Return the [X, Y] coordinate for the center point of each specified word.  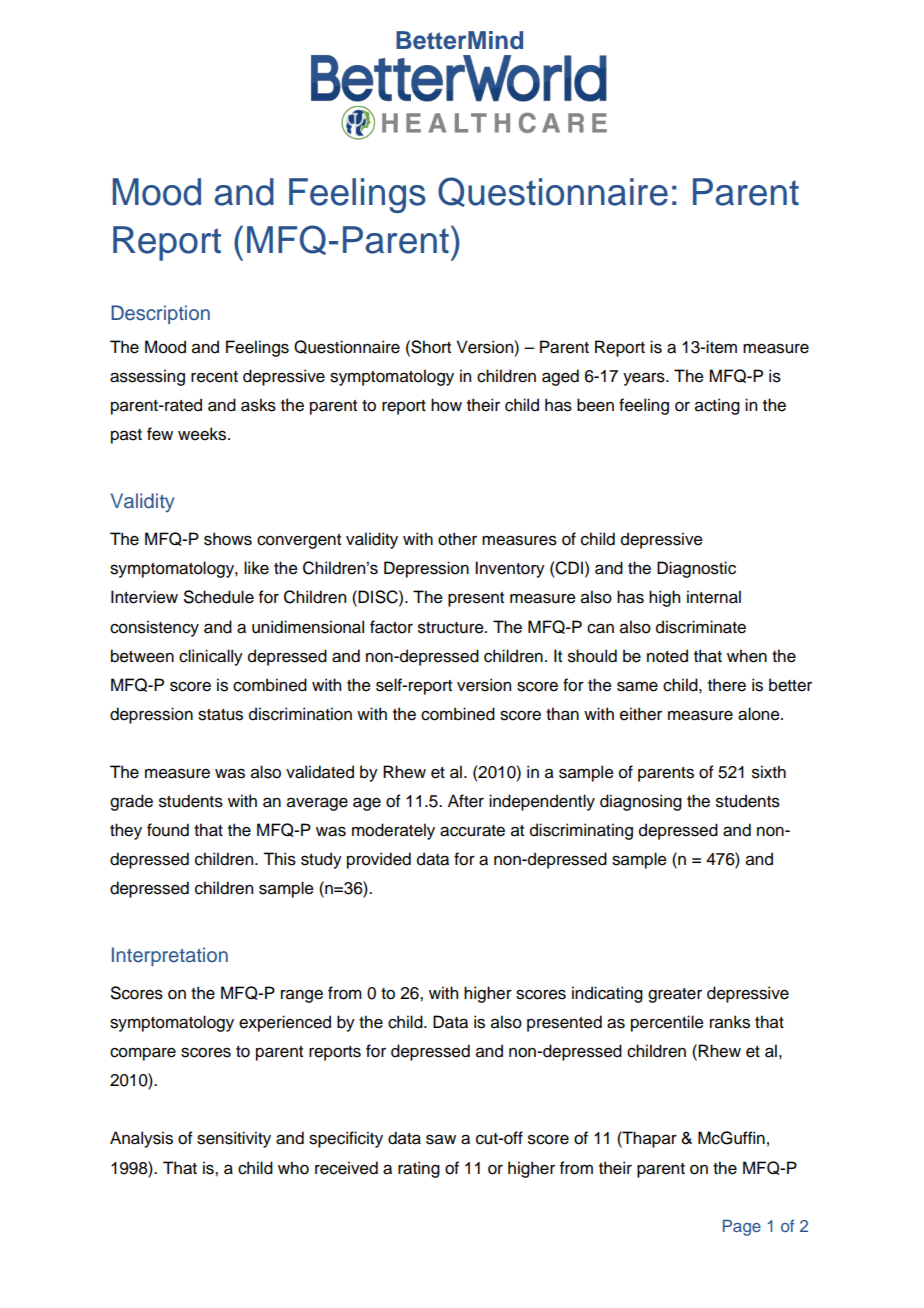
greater [675, 995]
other [457, 539]
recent [214, 377]
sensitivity [234, 1139]
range [302, 996]
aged [560, 377]
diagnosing [641, 802]
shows [228, 539]
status [220, 715]
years [645, 379]
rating [419, 1169]
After [466, 801]
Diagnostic [696, 569]
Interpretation [170, 956]
